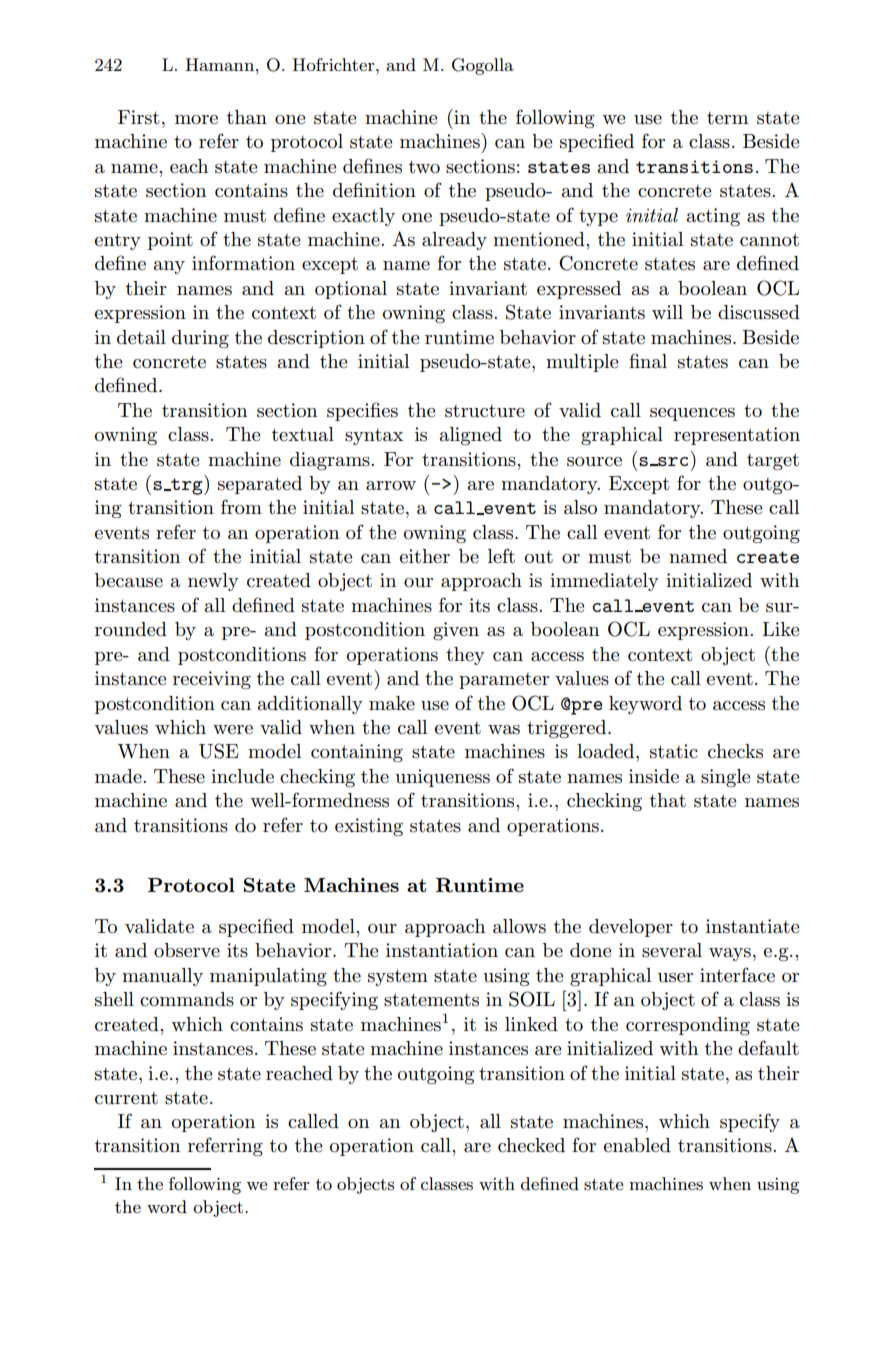  I want to click on more, so click(196, 120).
